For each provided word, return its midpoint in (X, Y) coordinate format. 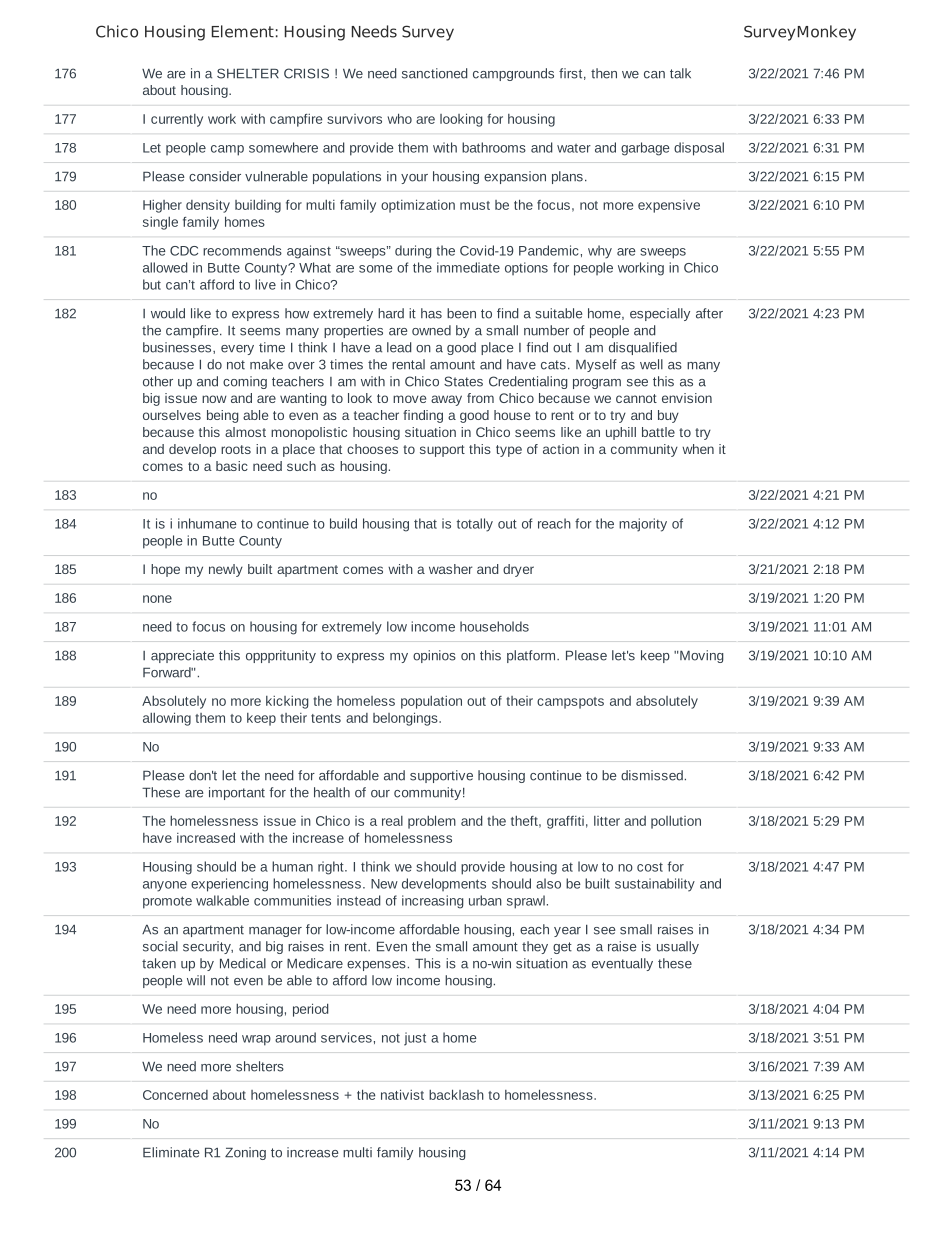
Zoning (245, 1153)
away (446, 400)
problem (432, 822)
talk (680, 73)
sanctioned (435, 73)
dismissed (652, 775)
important (237, 793)
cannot (636, 398)
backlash (456, 1094)
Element (243, 31)
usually (678, 947)
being (223, 416)
